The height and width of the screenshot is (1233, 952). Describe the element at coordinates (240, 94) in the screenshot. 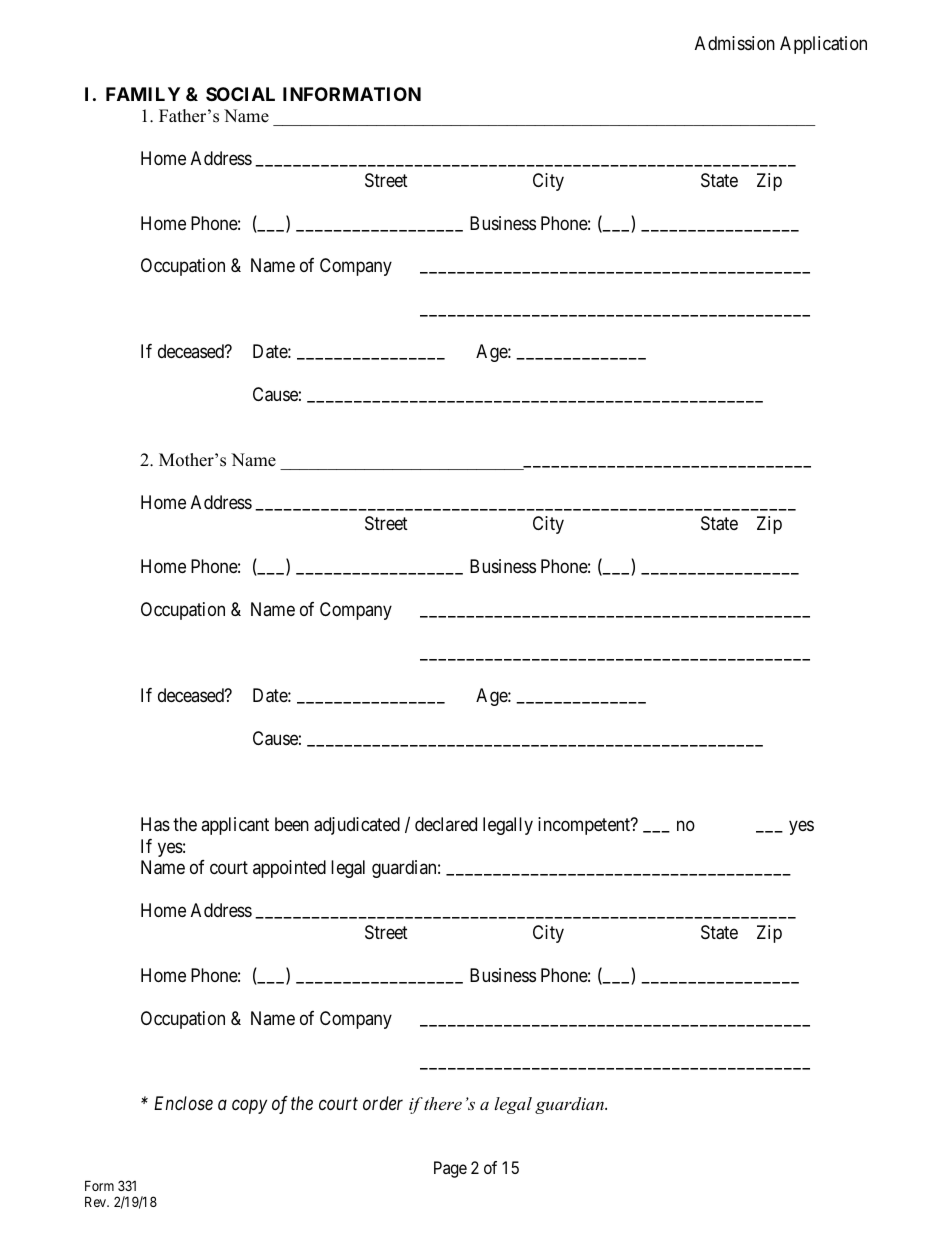

I see `SOCIAL` at that location.
